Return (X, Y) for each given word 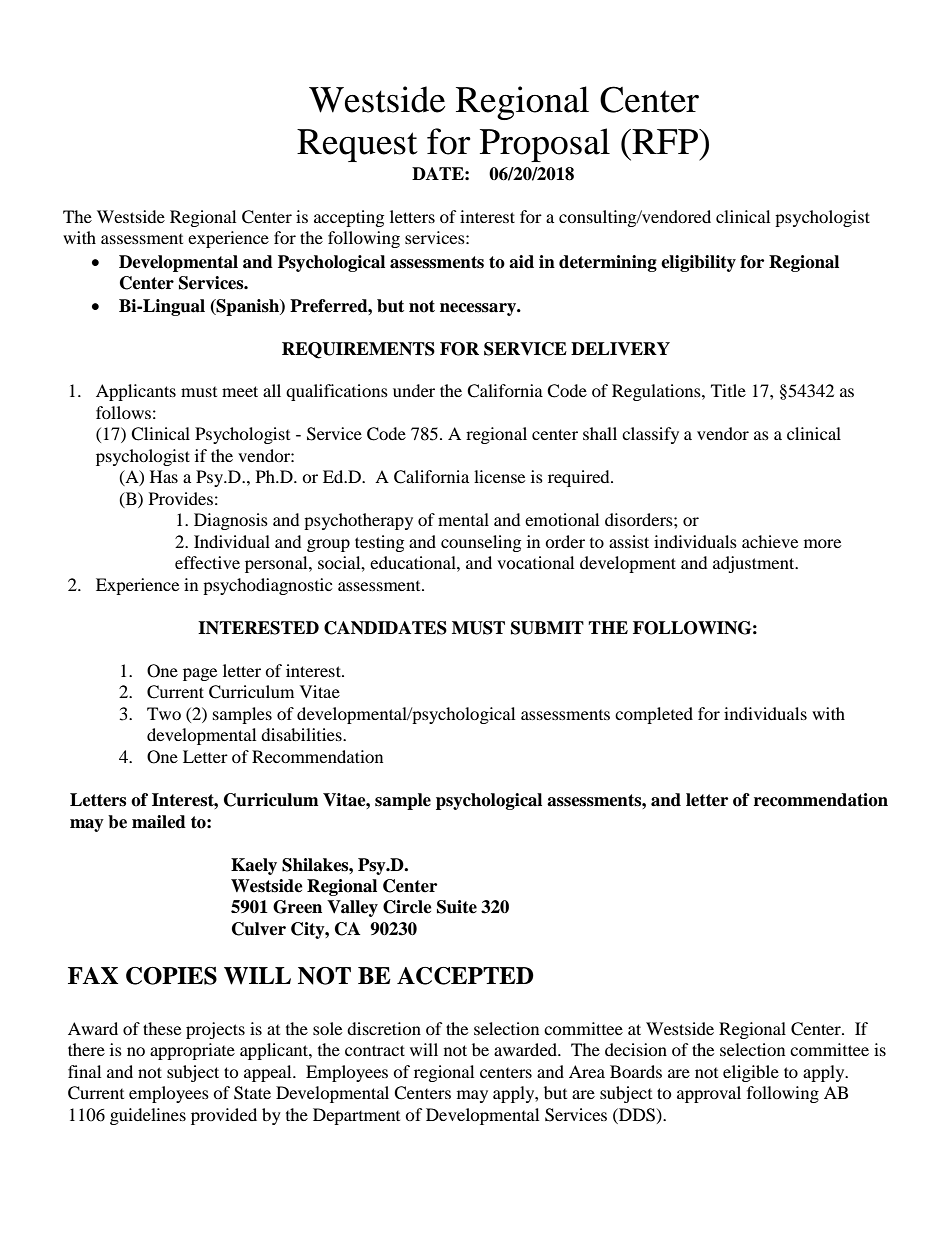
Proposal (545, 145)
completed (654, 715)
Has (164, 476)
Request (357, 145)
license (499, 476)
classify (650, 435)
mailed (159, 822)
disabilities (302, 734)
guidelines (148, 1116)
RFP (665, 141)
